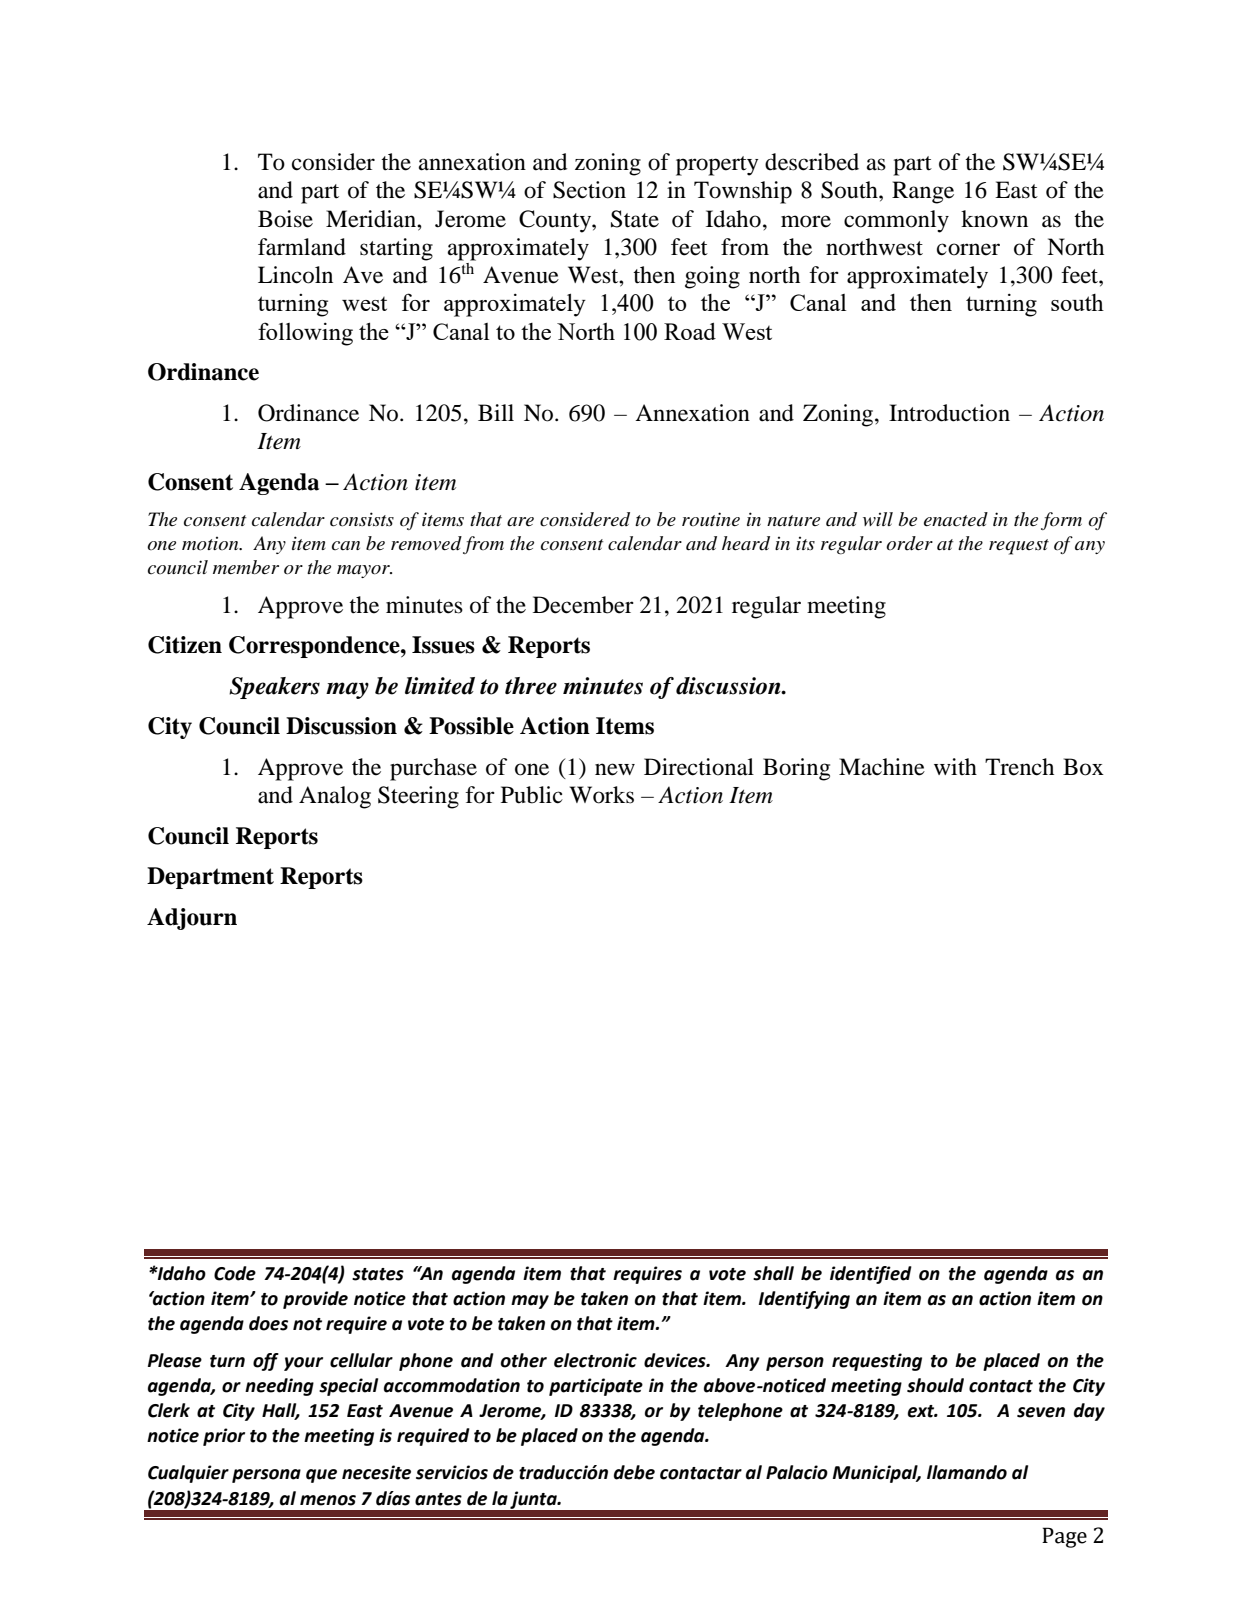 The height and width of the image is (1621, 1252). I want to click on Identifying, so click(804, 1300).
